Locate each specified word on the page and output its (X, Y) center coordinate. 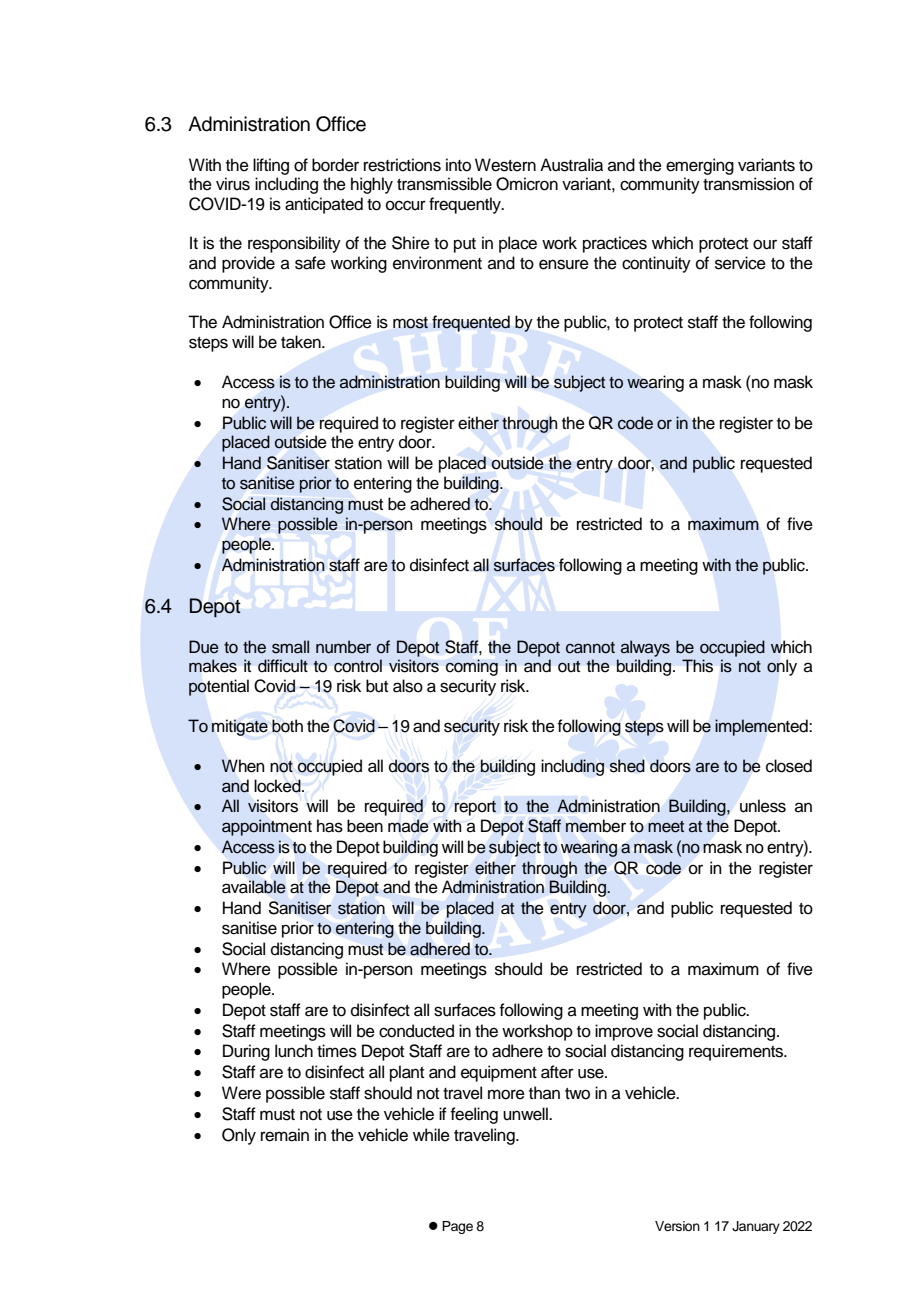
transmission (748, 184)
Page (457, 1227)
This (697, 666)
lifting (271, 166)
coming (472, 667)
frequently (466, 205)
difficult (283, 665)
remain (285, 1135)
